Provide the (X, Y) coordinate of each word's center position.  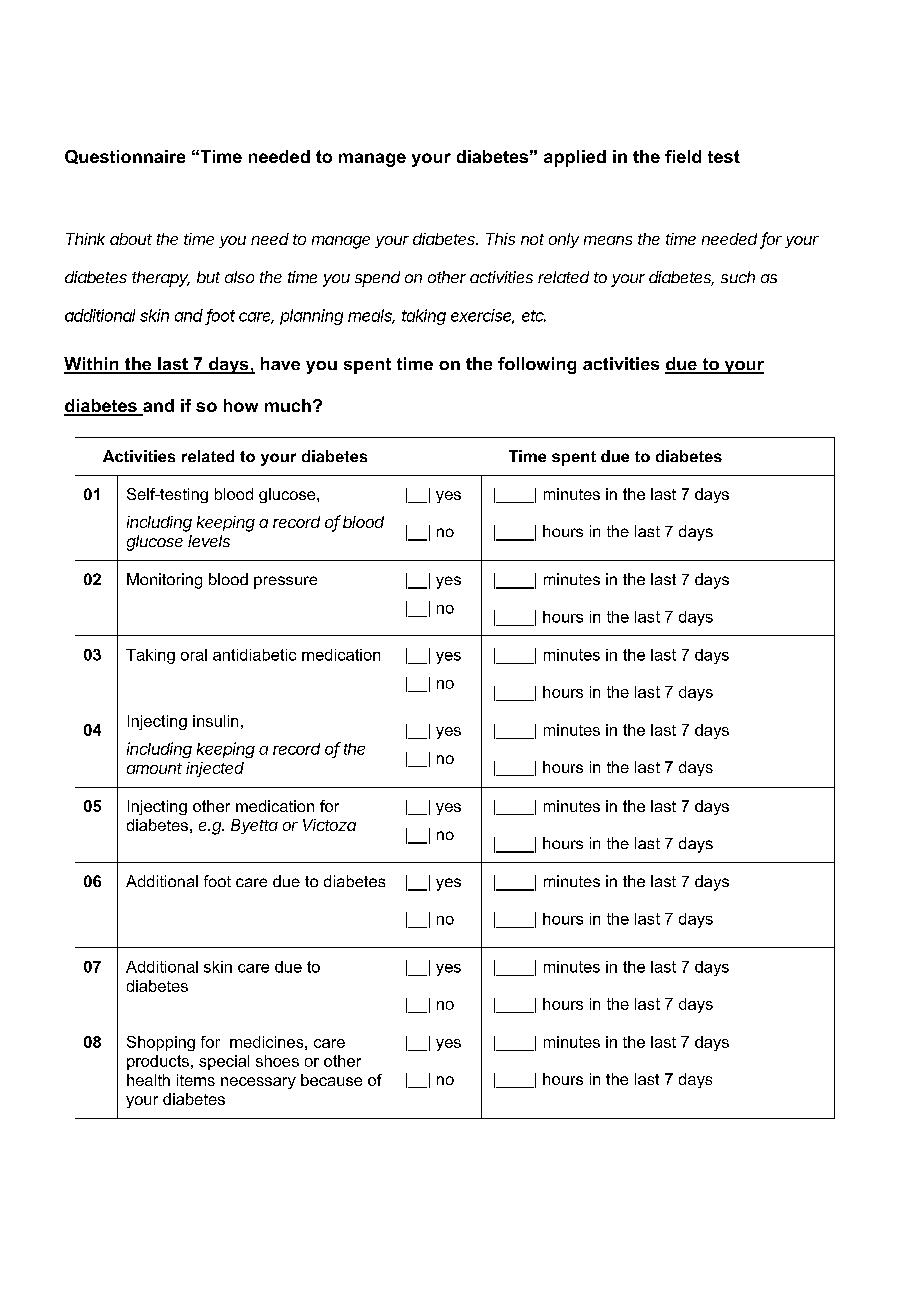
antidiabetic (254, 655)
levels (209, 541)
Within (92, 365)
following (537, 365)
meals (371, 316)
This (500, 239)
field (683, 156)
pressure (285, 582)
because (331, 1080)
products (158, 1062)
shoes (277, 1061)
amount (154, 768)
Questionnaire (125, 157)
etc (534, 316)
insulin (215, 721)
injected (215, 769)
